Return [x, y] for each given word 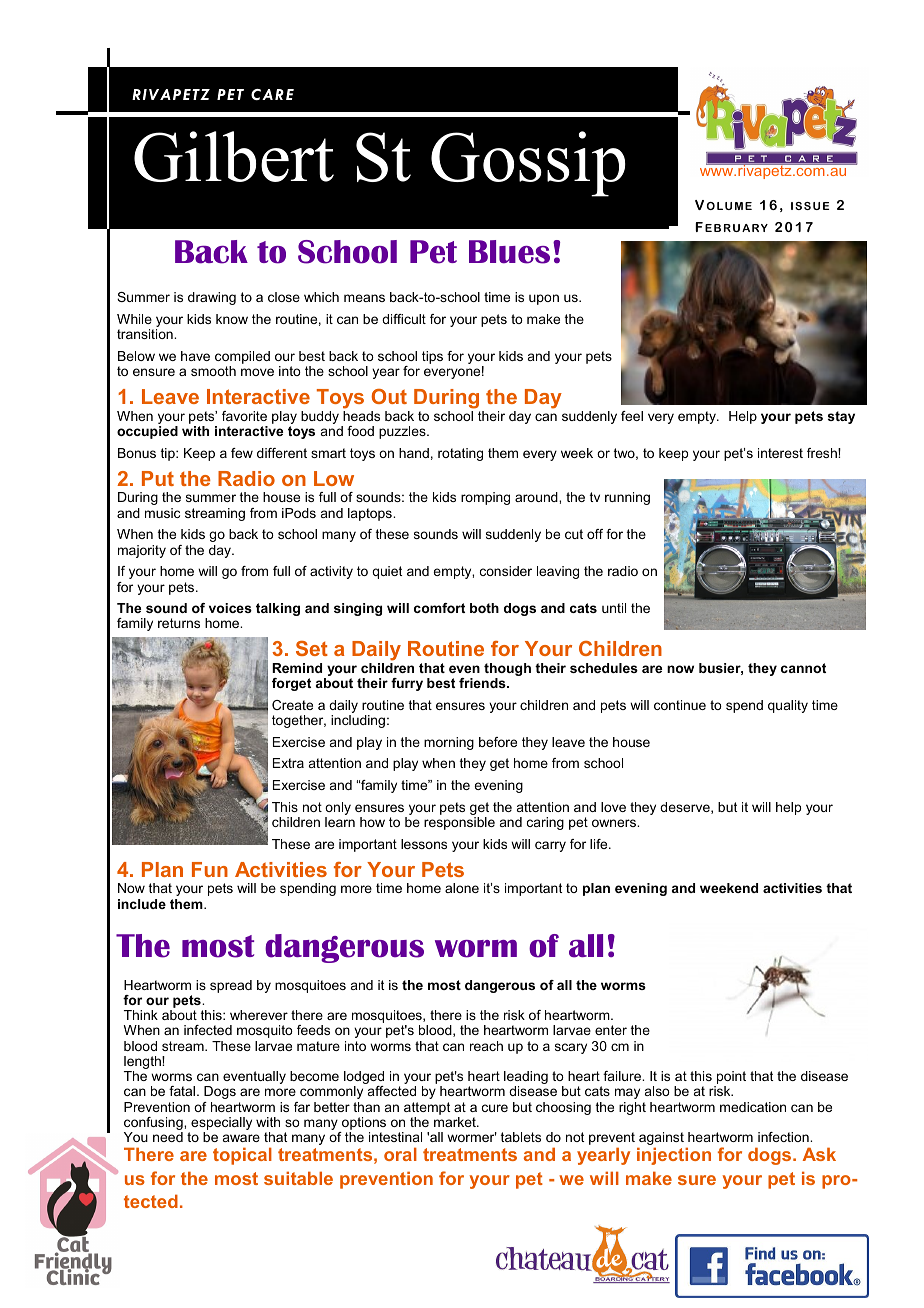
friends [483, 683]
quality [788, 706]
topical [242, 1156]
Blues [509, 252]
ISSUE [810, 206]
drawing [212, 298]
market [456, 1122]
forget [291, 684]
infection [784, 1137]
